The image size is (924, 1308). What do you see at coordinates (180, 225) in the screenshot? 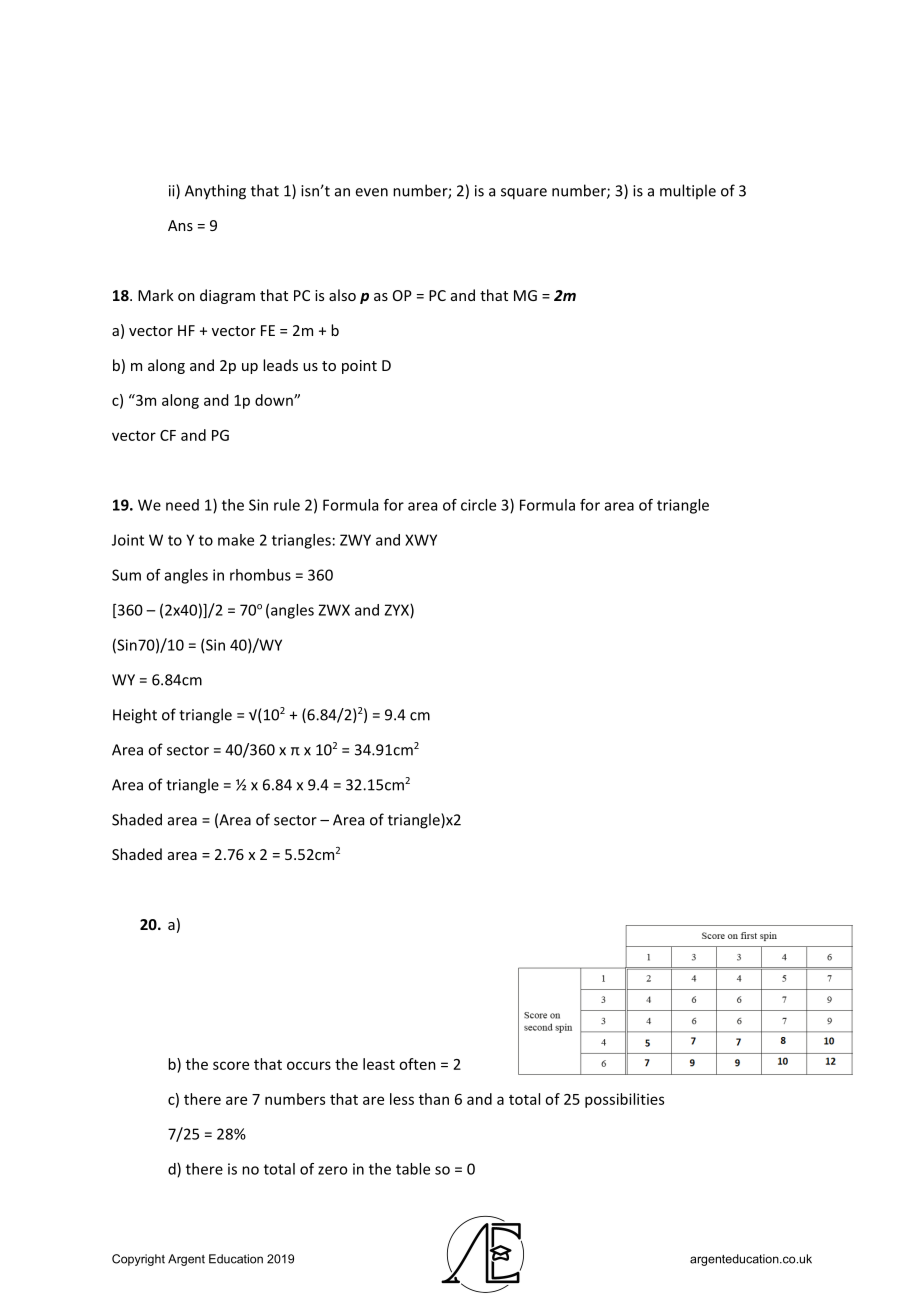
I see `Ans` at bounding box center [180, 225].
